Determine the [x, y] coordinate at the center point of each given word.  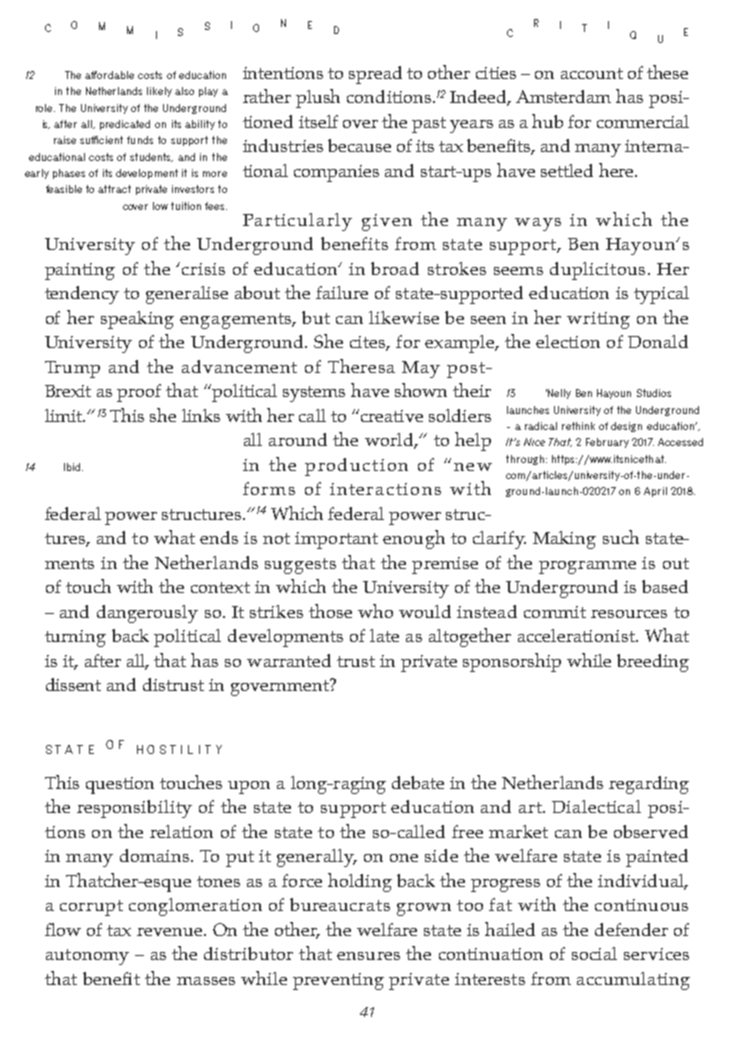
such [621, 537]
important [336, 540]
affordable [109, 75]
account [592, 73]
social [594, 953]
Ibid [73, 467]
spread [375, 75]
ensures [368, 956]
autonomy [87, 957]
